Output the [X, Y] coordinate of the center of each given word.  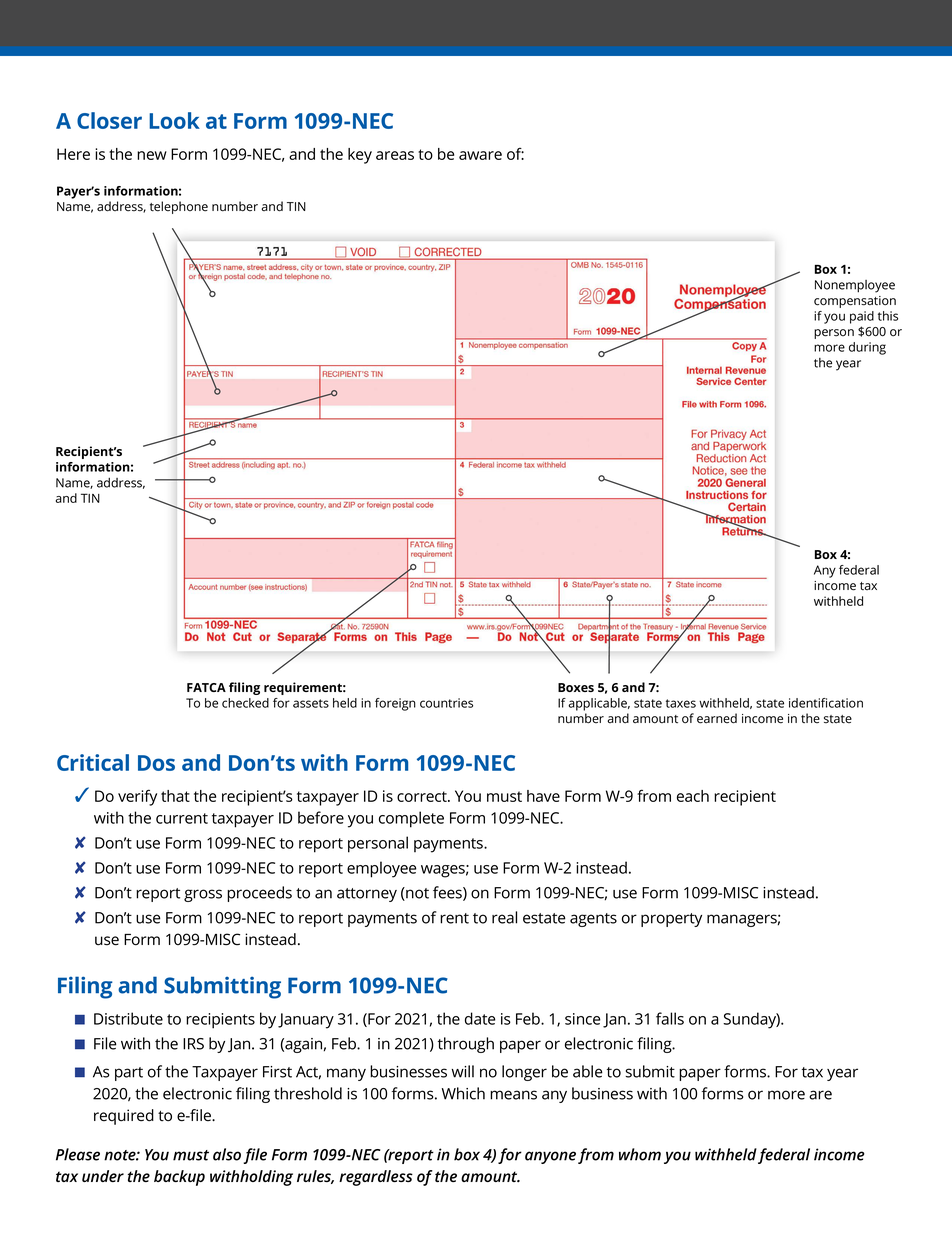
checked [245, 703]
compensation [855, 302]
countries [446, 703]
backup [179, 1178]
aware [480, 155]
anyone [550, 1157]
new [152, 155]
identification [826, 703]
